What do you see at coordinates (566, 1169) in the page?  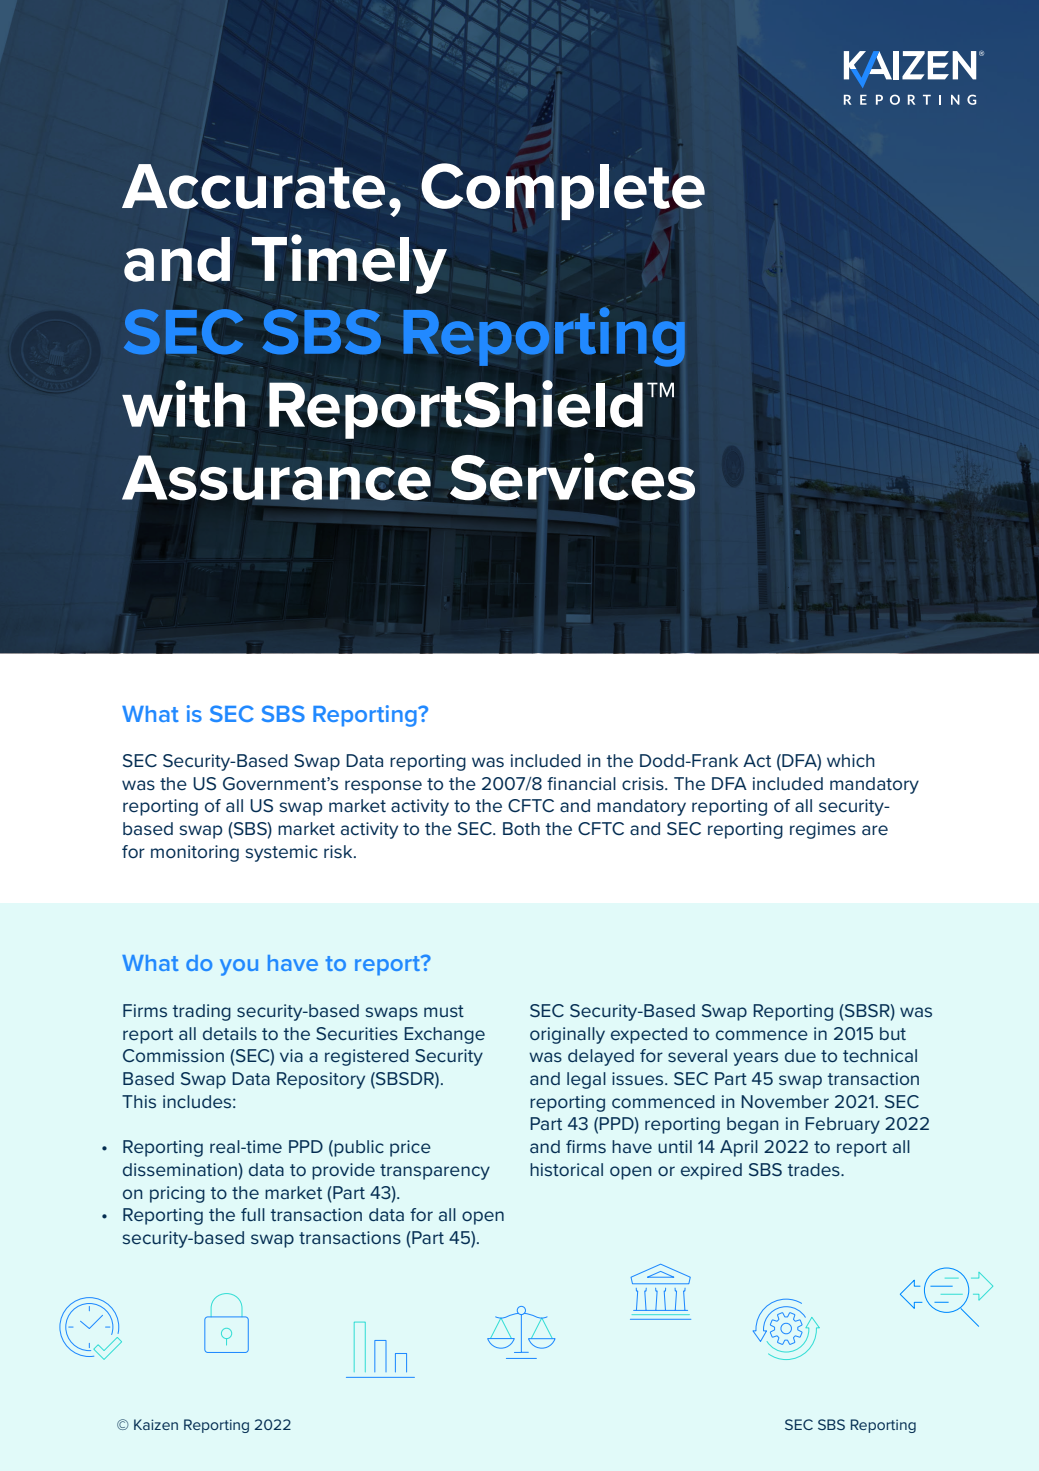 I see `historical` at bounding box center [566, 1169].
